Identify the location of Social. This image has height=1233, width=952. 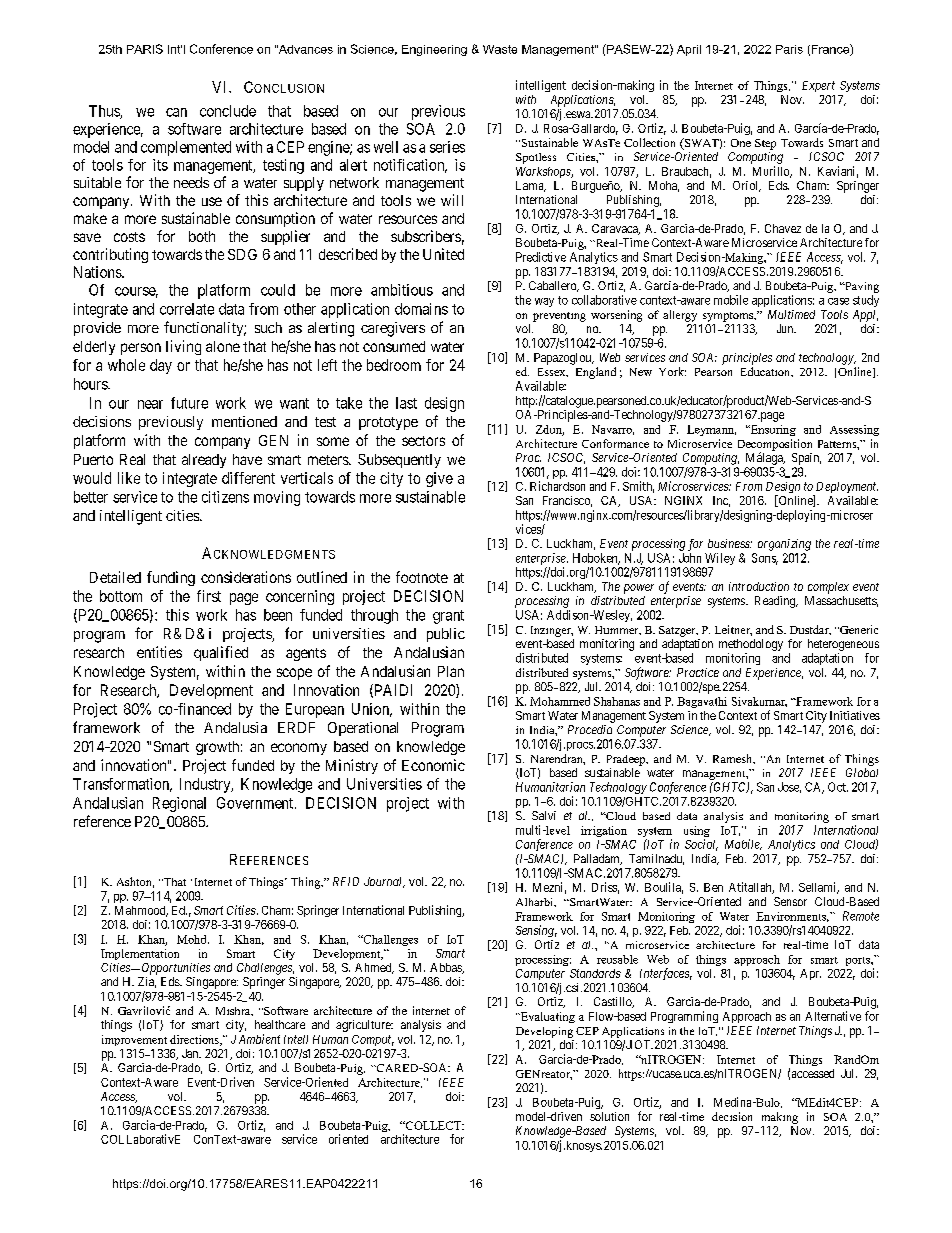
(701, 845).
